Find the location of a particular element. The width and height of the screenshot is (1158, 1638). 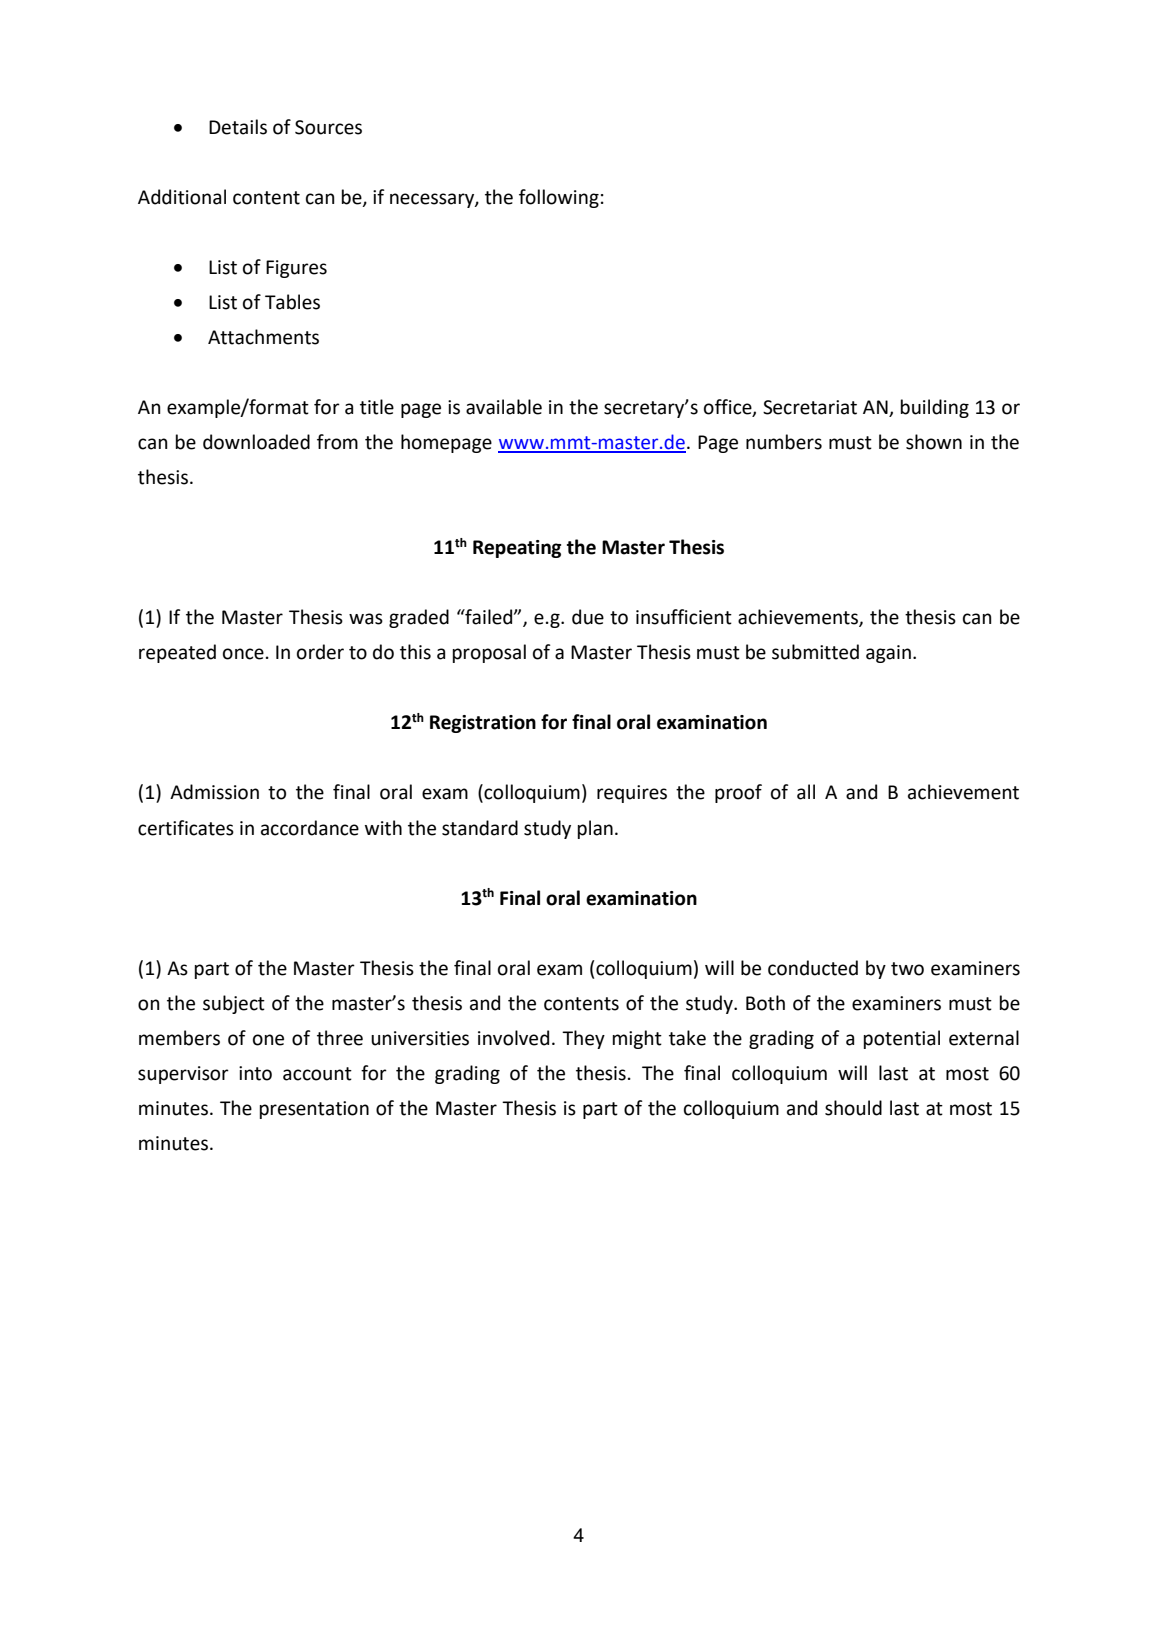

again is located at coordinates (888, 654).
